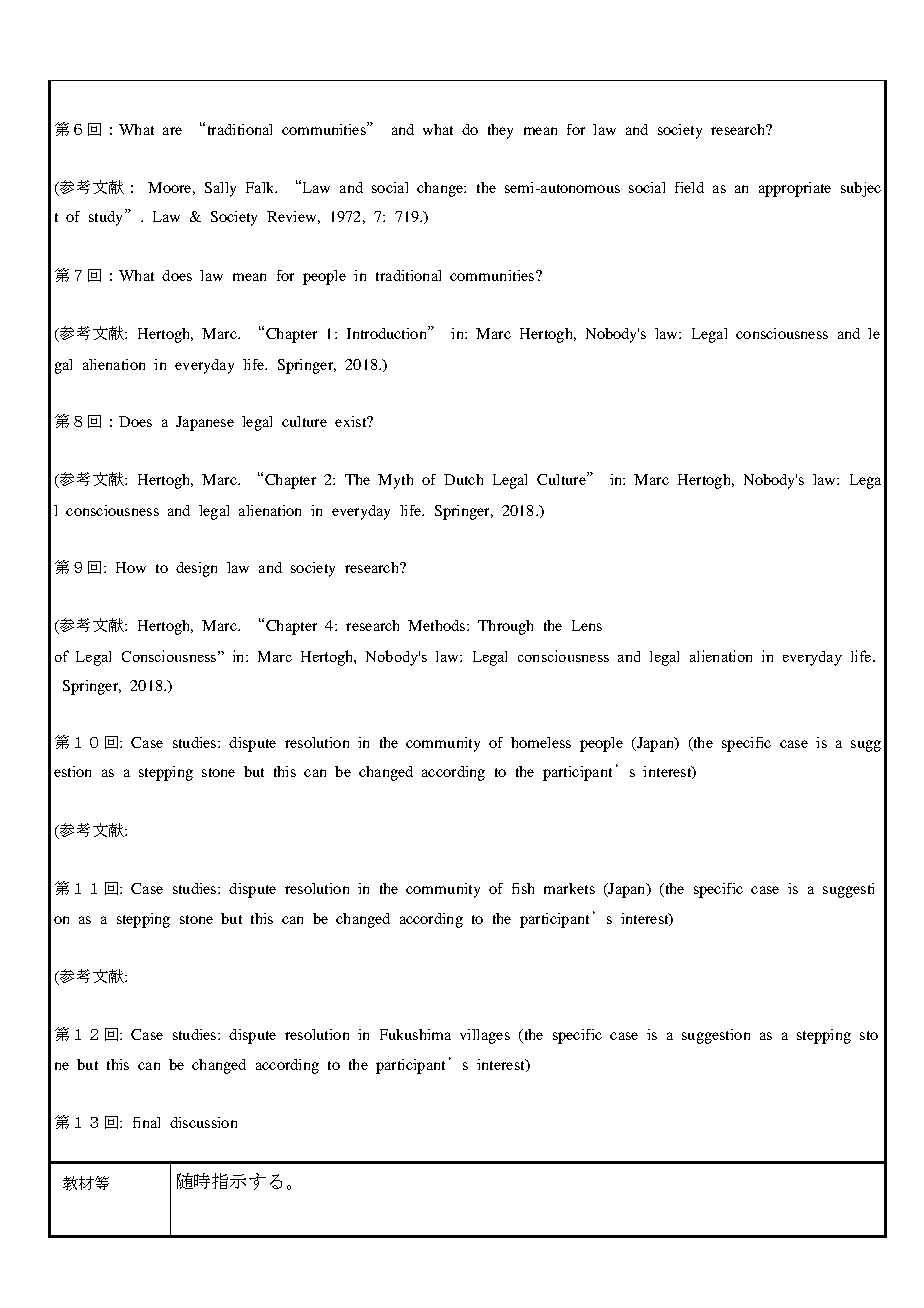 This screenshot has height=1308, width=924. I want to click on discussion, so click(203, 1122).
